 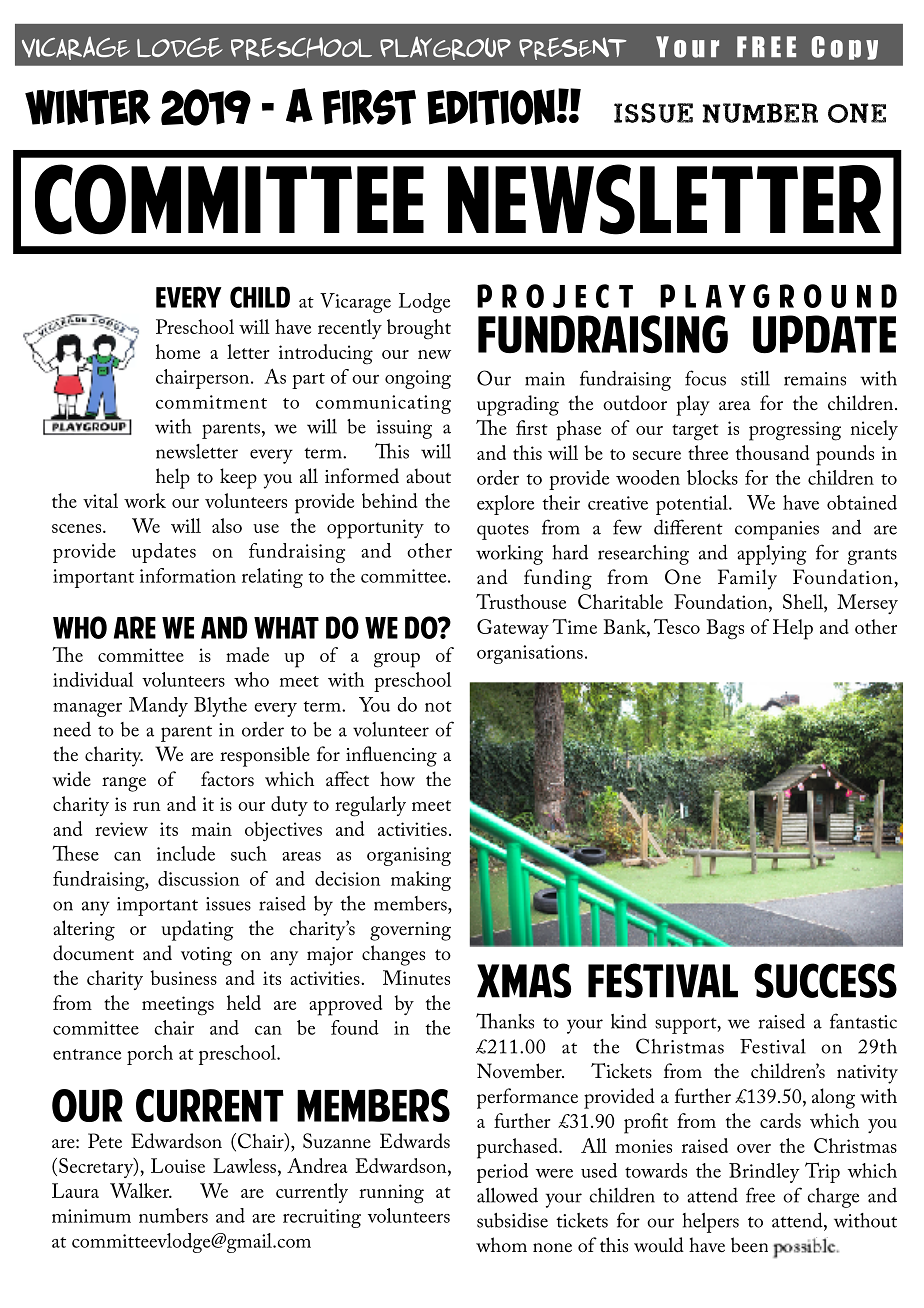 I want to click on still, so click(x=755, y=378).
